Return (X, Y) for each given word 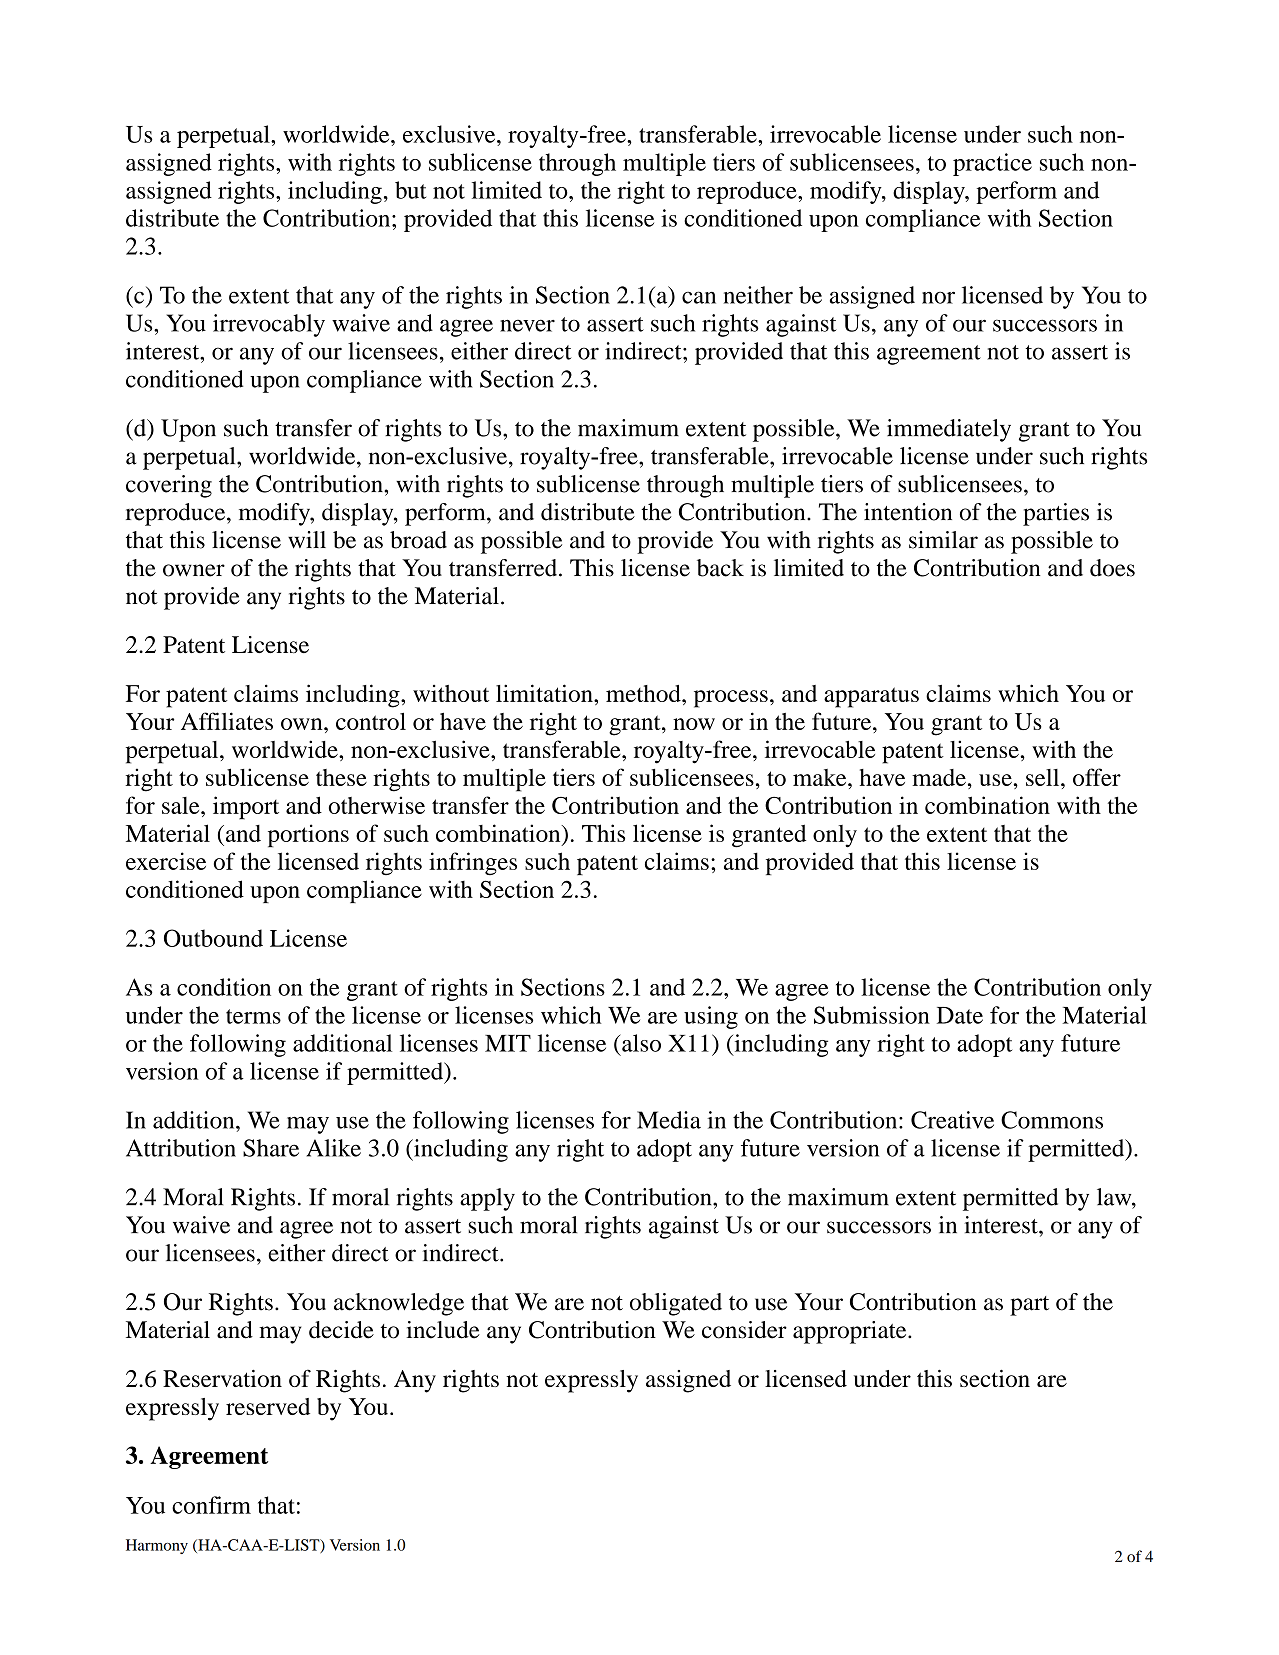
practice (992, 164)
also (640, 1043)
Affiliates (227, 721)
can (699, 297)
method (644, 693)
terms (253, 1016)
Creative (952, 1120)
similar (943, 540)
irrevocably (269, 325)
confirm (211, 1505)
